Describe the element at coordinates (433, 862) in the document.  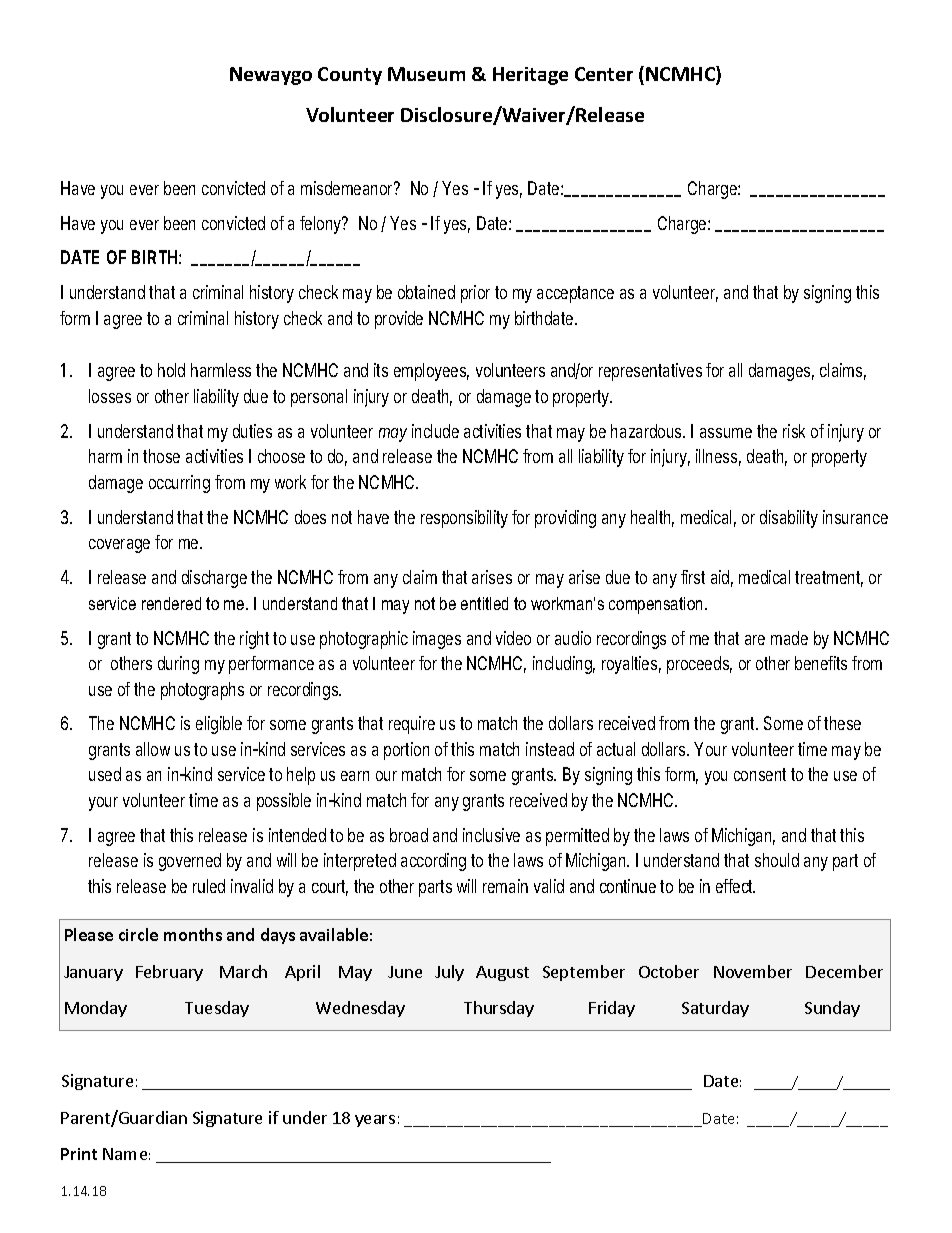
I see `according` at that location.
